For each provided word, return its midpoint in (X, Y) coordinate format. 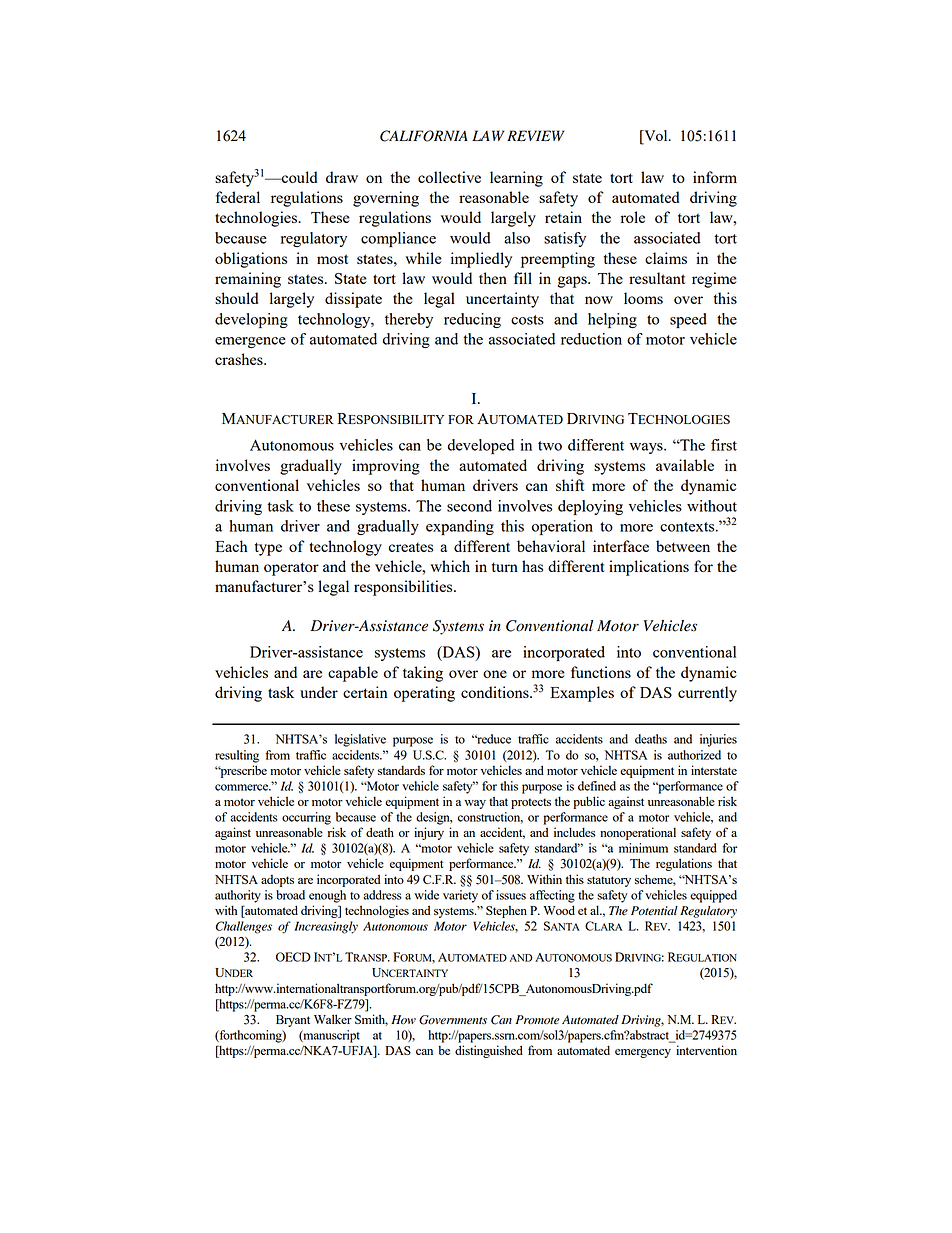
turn (505, 567)
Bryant (293, 1021)
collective (449, 177)
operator (291, 569)
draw (342, 177)
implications (649, 568)
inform (715, 177)
